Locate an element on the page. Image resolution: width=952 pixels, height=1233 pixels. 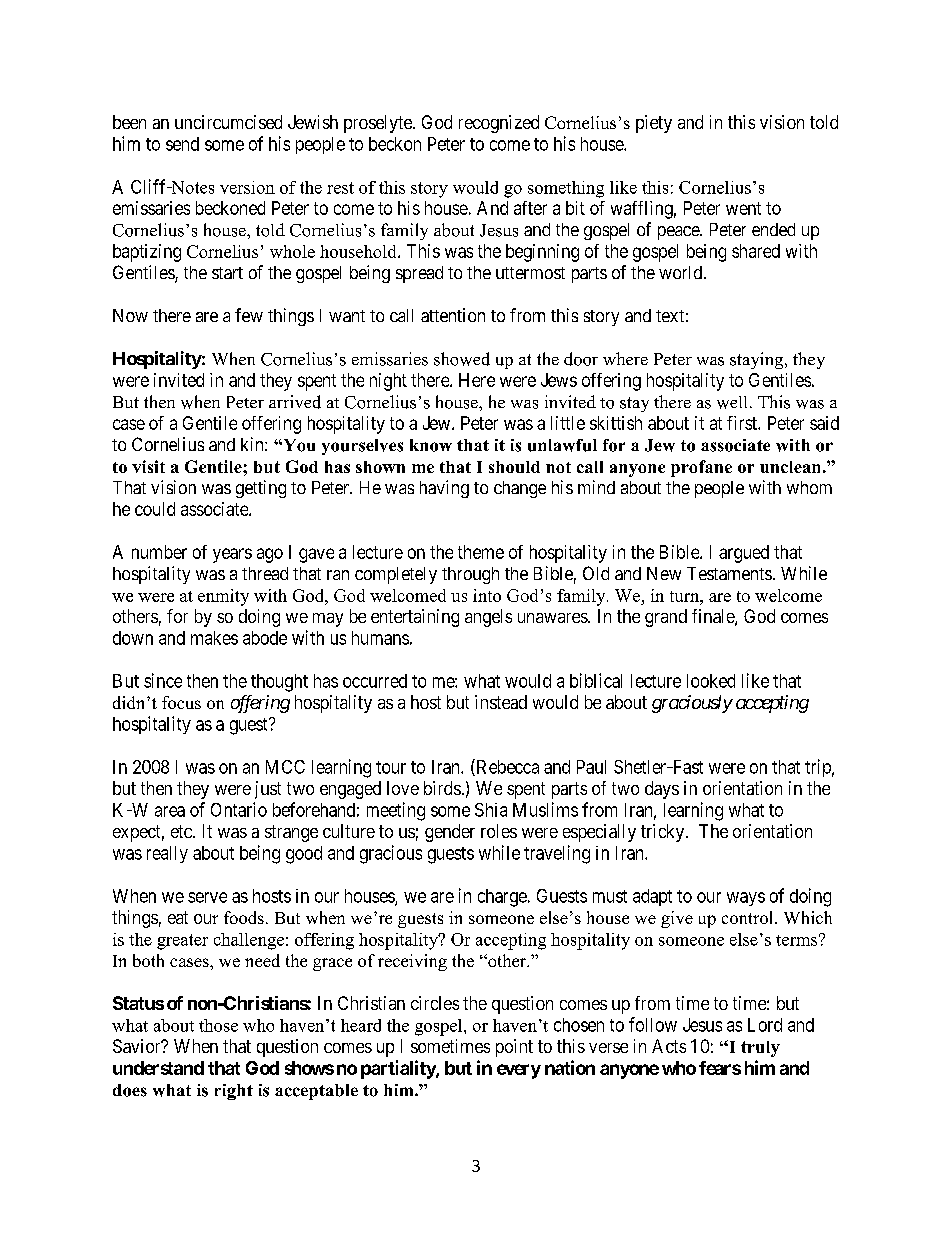
went is located at coordinates (743, 208).
